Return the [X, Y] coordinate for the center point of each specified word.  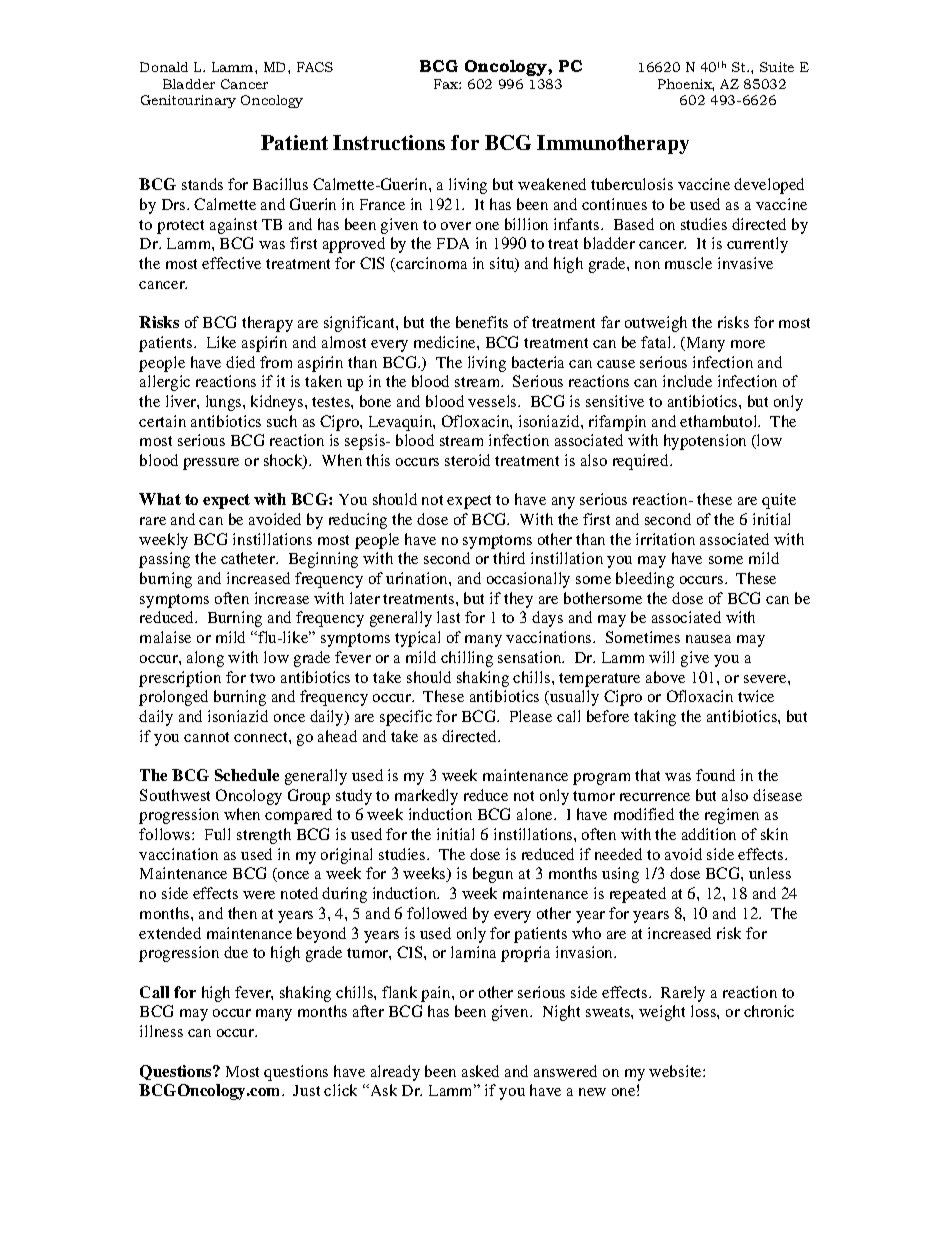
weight [662, 1013]
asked [480, 1071]
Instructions [389, 142]
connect [262, 737]
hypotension [705, 442]
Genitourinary [188, 101]
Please [531, 716]
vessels [493, 401]
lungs [225, 403]
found [715, 775]
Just [306, 1090]
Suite [777, 67]
